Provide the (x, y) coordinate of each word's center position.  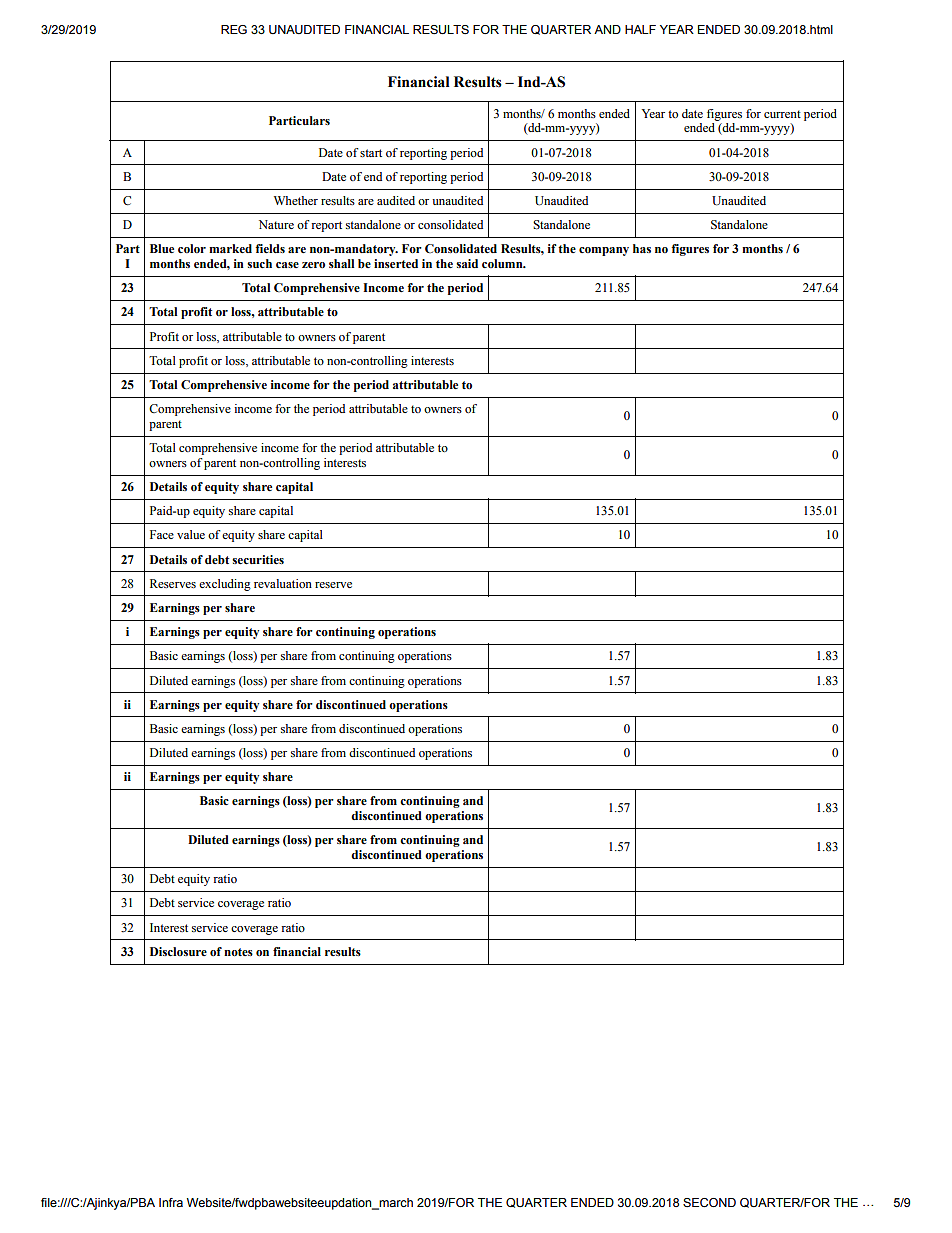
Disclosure (178, 951)
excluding (225, 585)
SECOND (709, 1203)
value (191, 534)
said (467, 263)
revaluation (283, 583)
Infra (171, 1202)
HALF (640, 29)
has (642, 248)
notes (238, 952)
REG (234, 29)
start (371, 153)
